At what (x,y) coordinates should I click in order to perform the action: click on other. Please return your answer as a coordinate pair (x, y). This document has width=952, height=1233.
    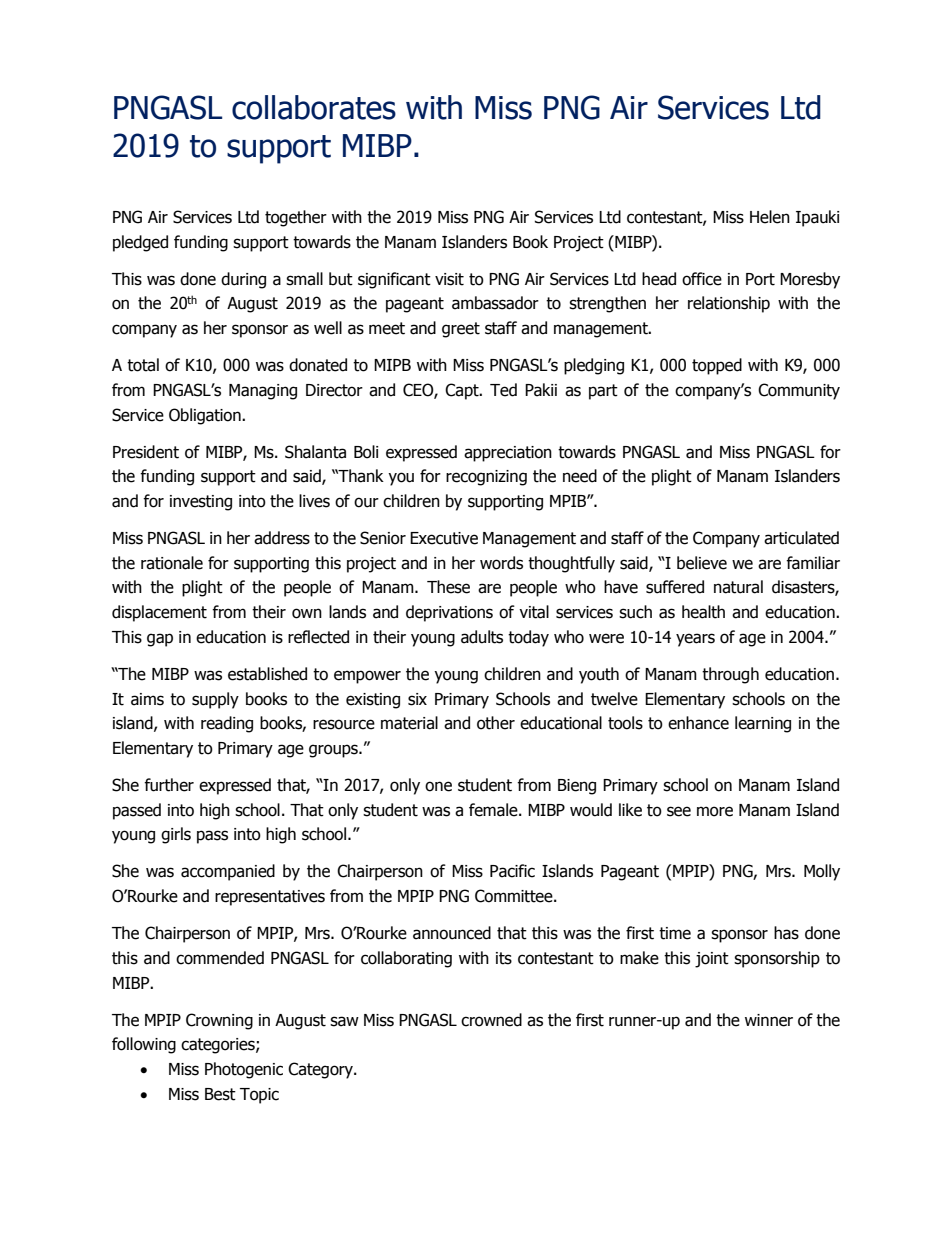
    Looking at the image, I should click on (496, 723).
